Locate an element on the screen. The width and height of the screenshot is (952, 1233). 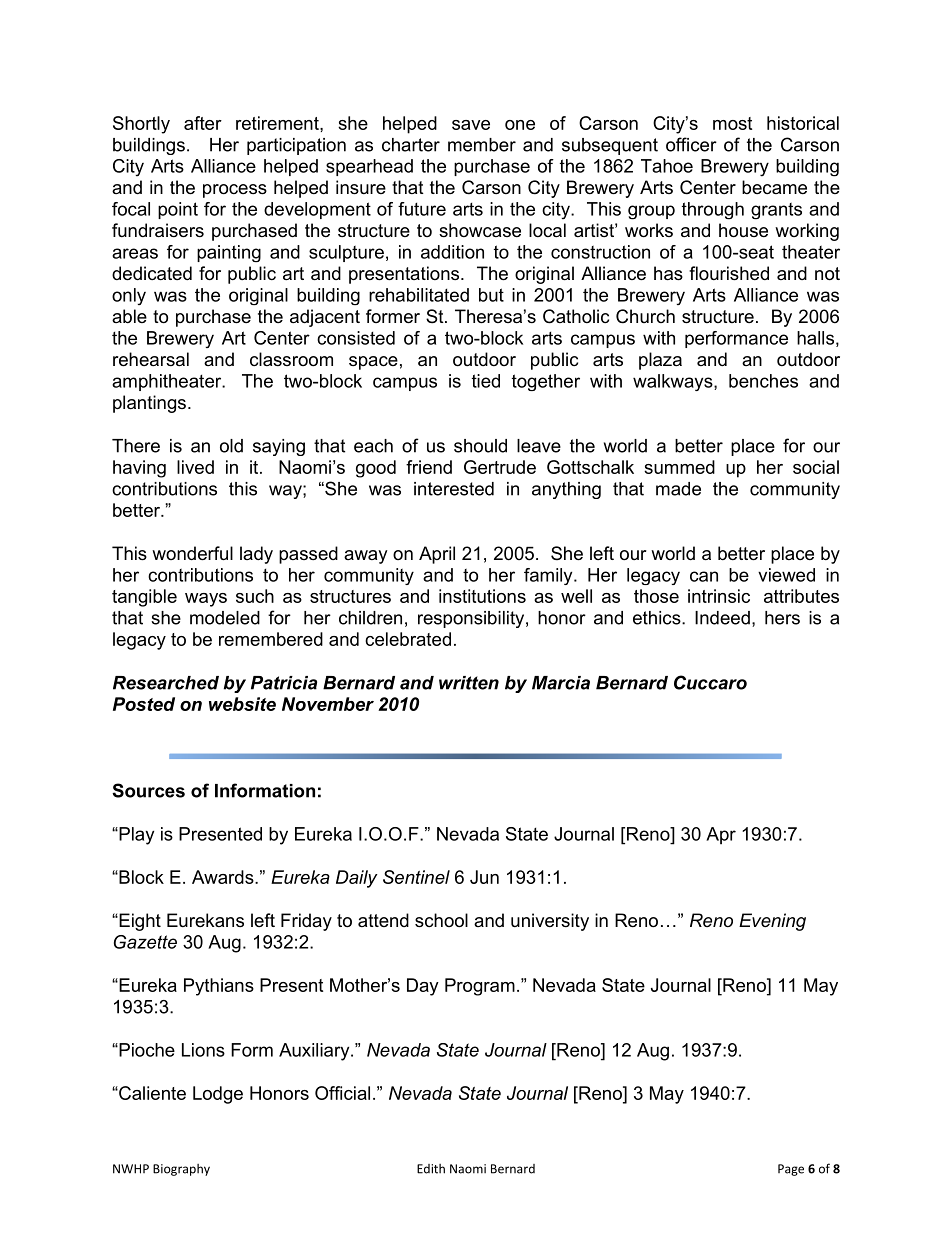
benches is located at coordinates (763, 381).
